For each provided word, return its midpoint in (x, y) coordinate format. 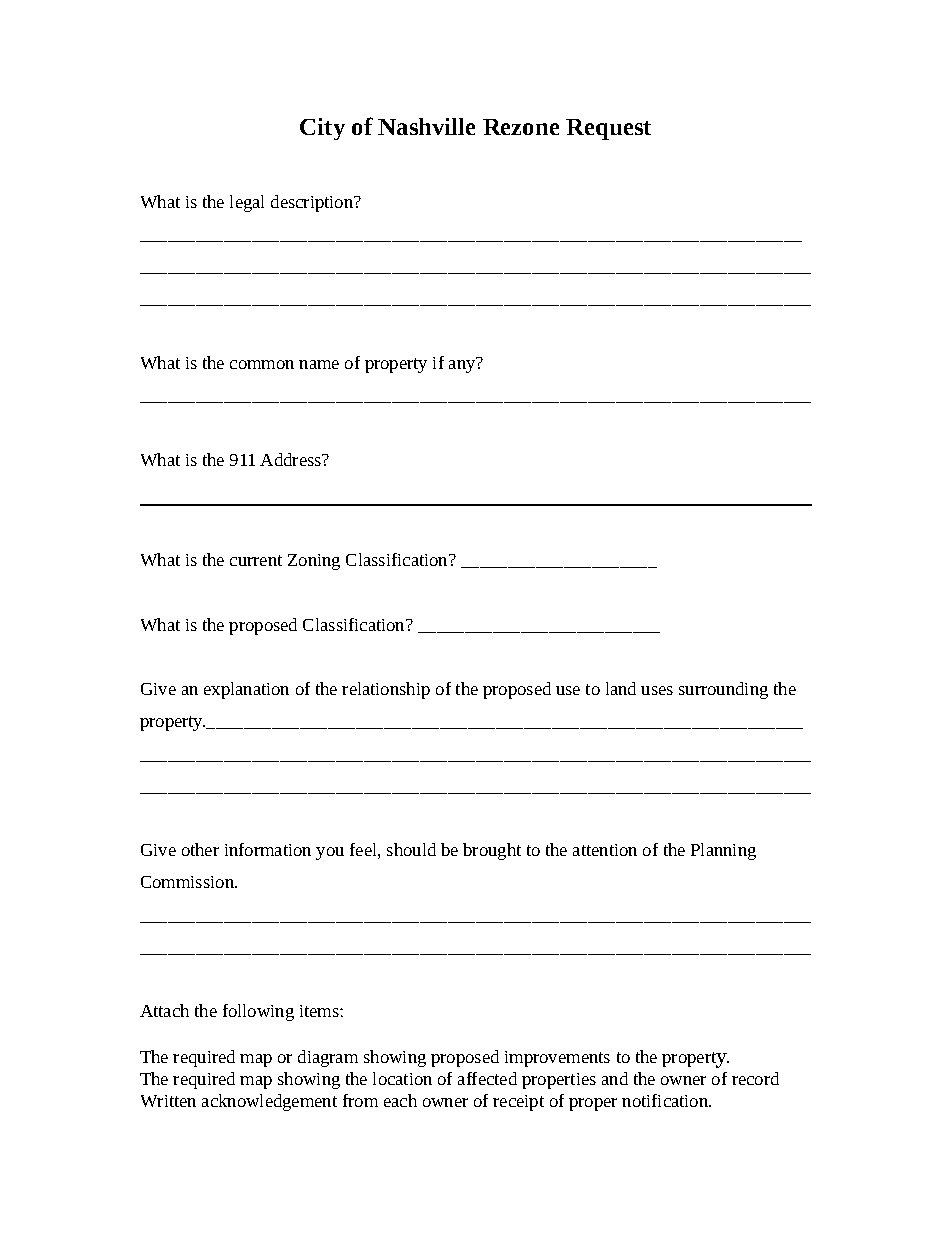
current (256, 560)
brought (492, 851)
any (463, 365)
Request (608, 129)
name (319, 364)
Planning (723, 851)
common (262, 364)
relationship (386, 690)
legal (247, 203)
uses (657, 690)
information (268, 849)
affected (487, 1078)
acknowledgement (269, 1102)
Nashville (426, 126)
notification (666, 1100)
